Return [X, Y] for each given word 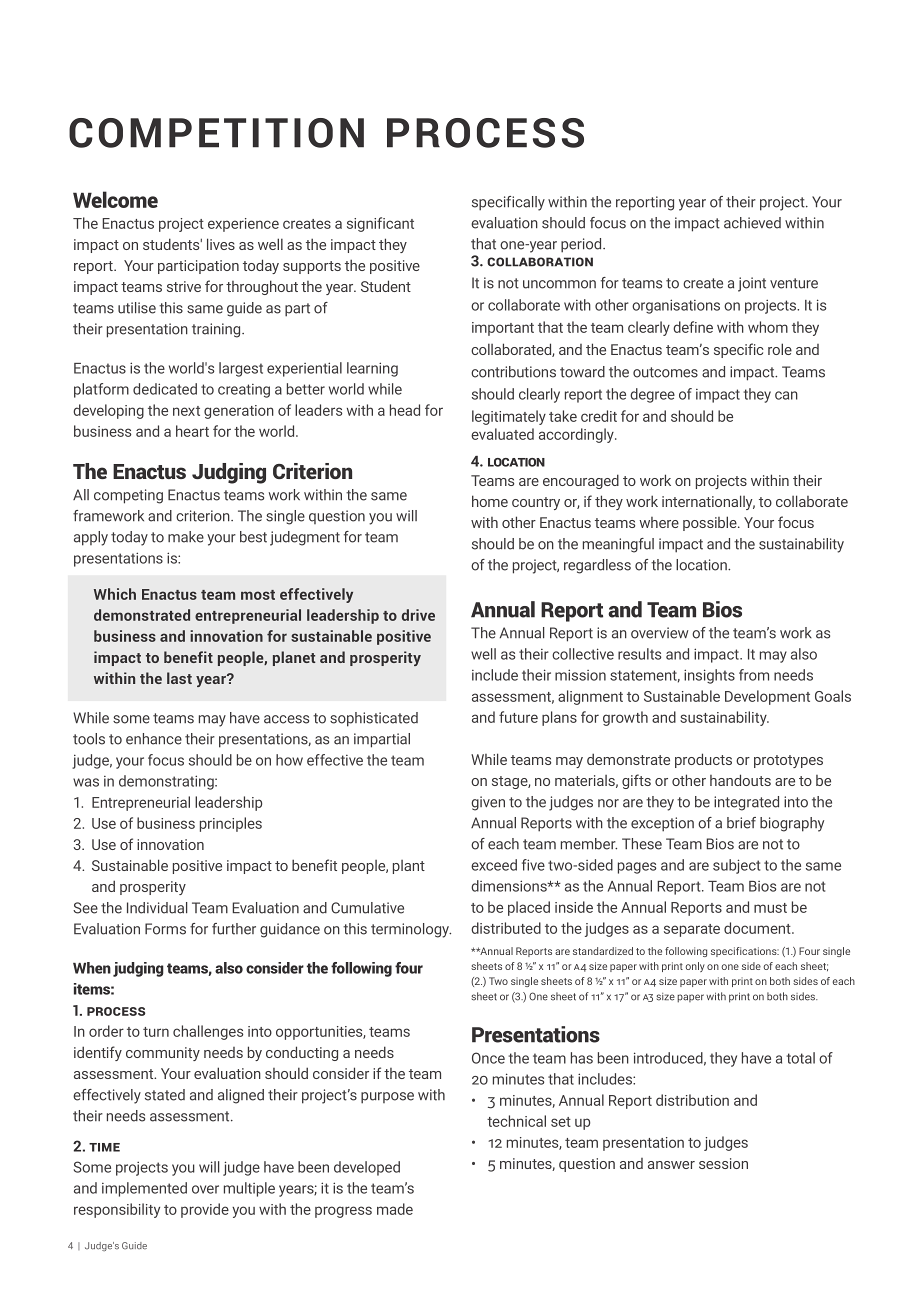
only [695, 967]
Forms [165, 929]
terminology [411, 930]
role [780, 349]
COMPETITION [216, 133]
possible [711, 523]
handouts [740, 780]
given [488, 803]
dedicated [165, 389]
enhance [154, 739]
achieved [752, 223]
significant [380, 224]
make [186, 537]
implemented [144, 1189]
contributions [513, 372]
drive [418, 615]
